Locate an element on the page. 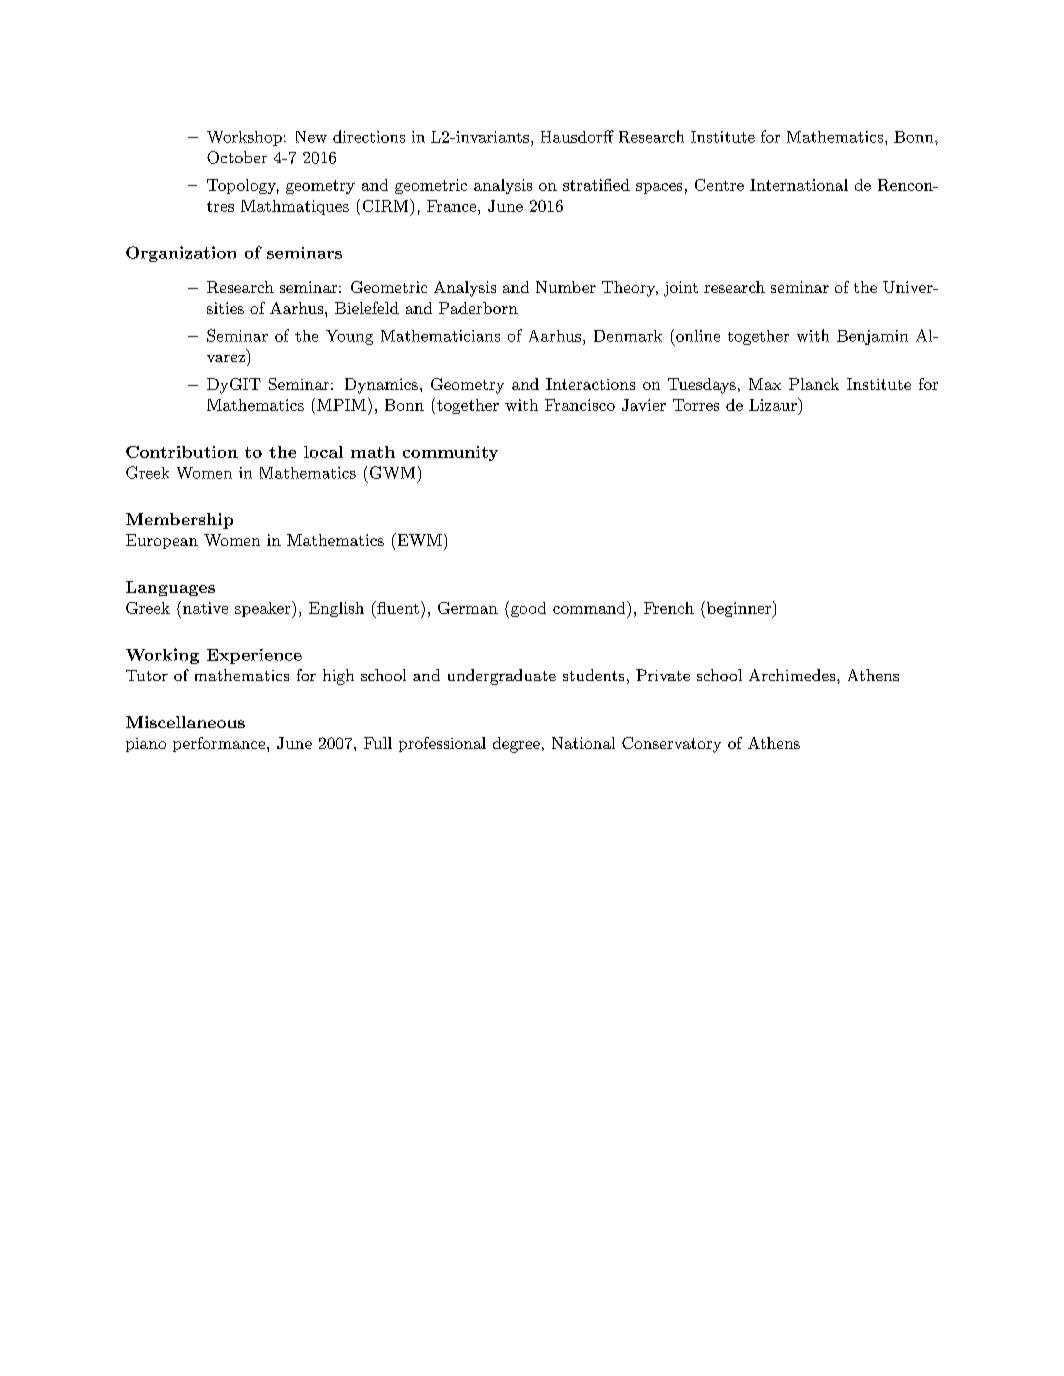 The height and width of the image is (1376, 1064). Organization is located at coordinates (181, 254).
